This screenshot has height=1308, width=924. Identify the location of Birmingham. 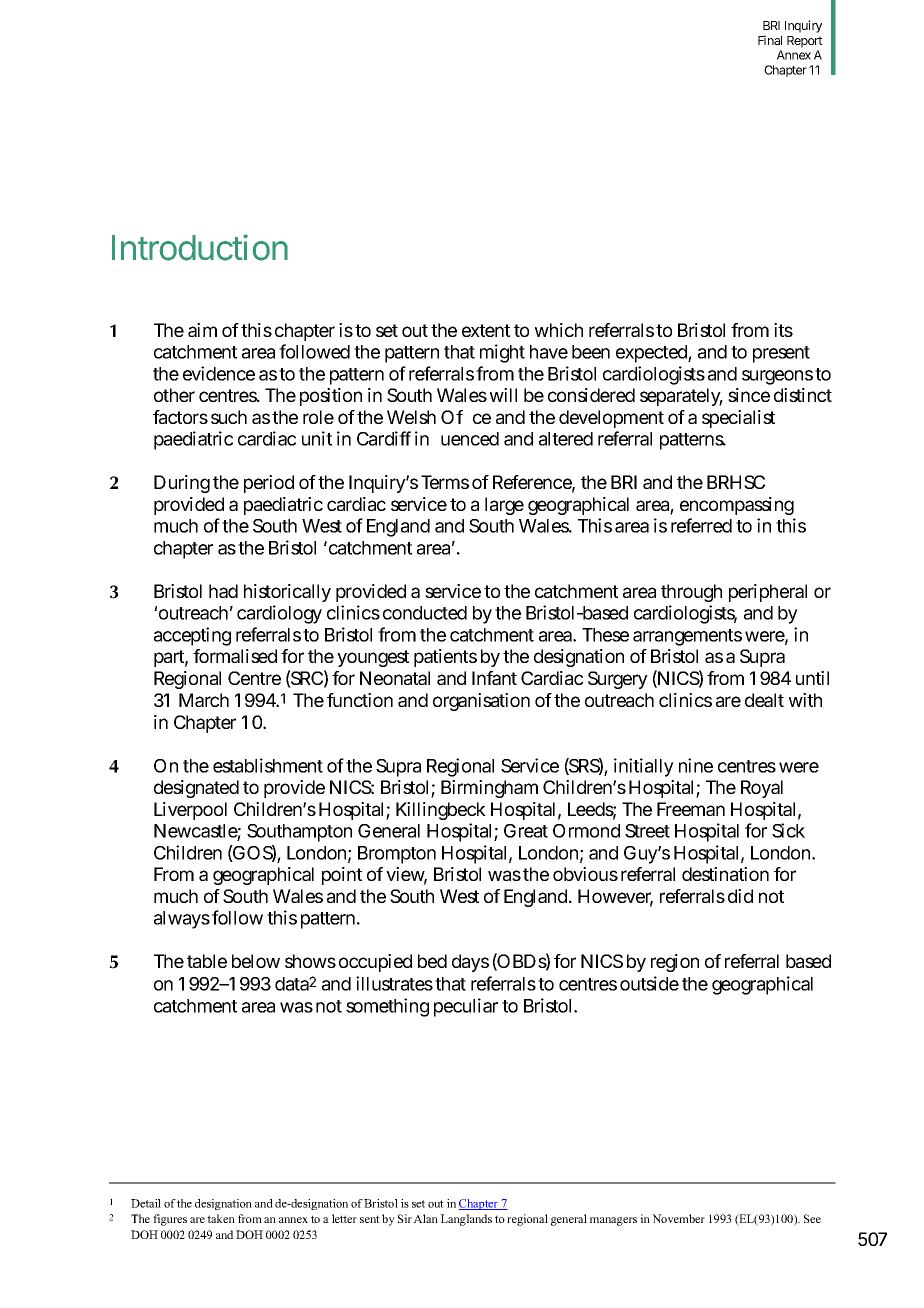
(489, 789).
